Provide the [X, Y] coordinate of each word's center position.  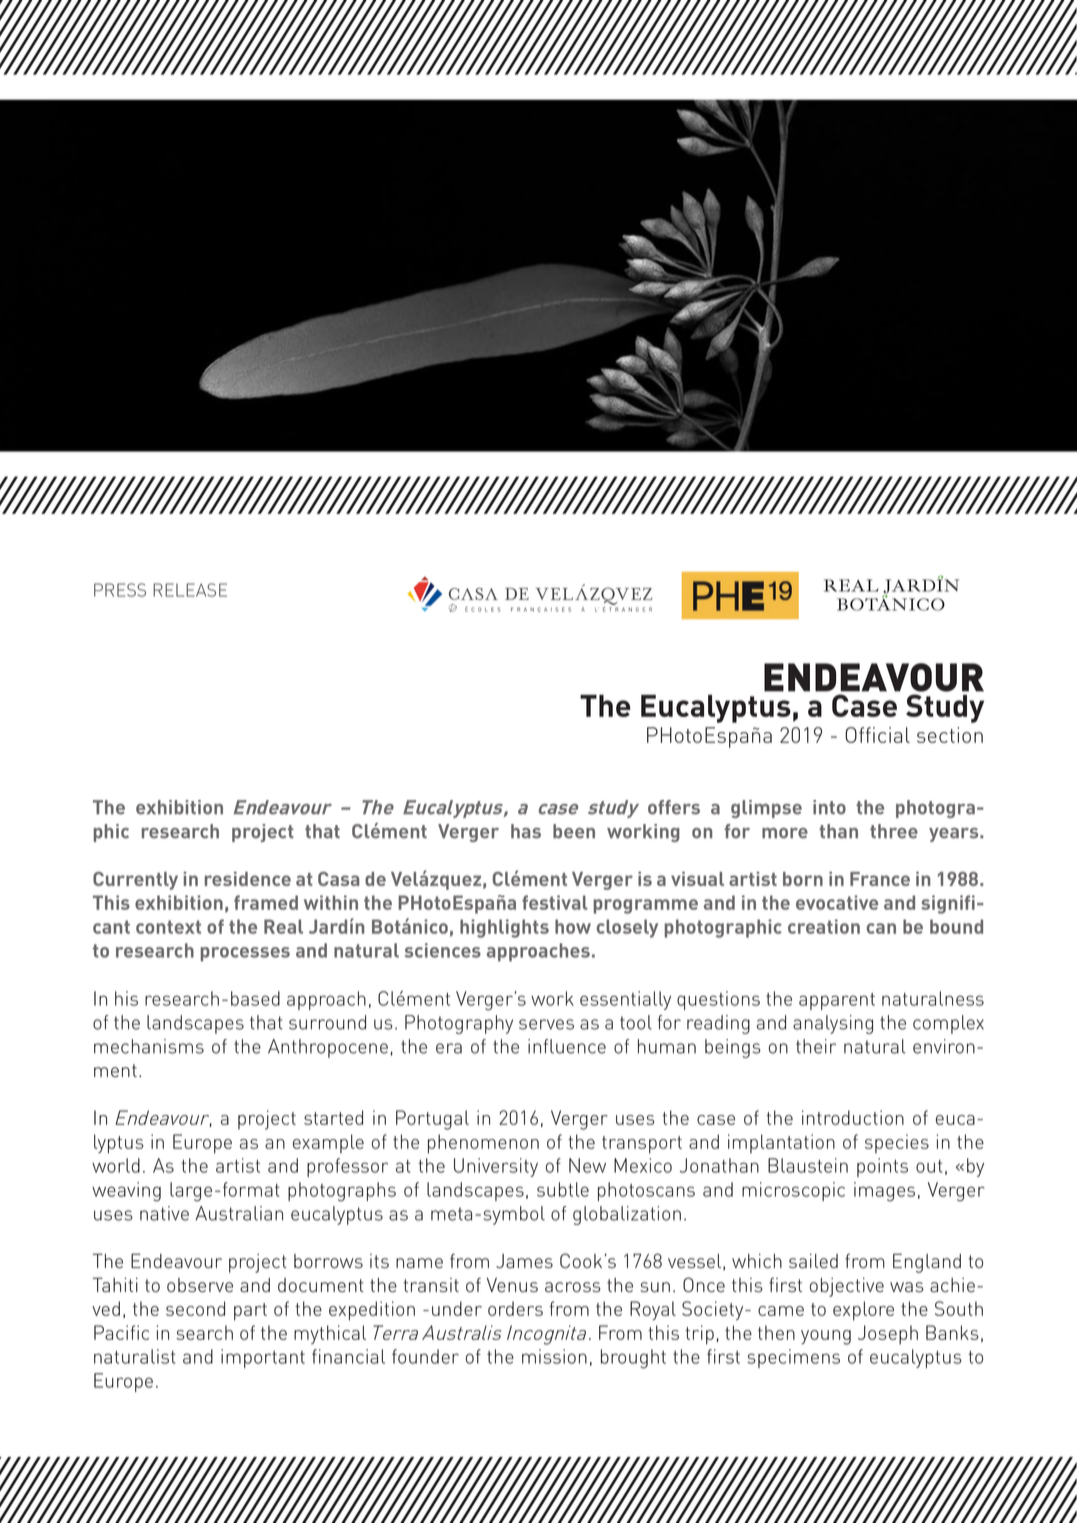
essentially [625, 1000]
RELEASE [190, 590]
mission [554, 1356]
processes [245, 954]
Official [877, 735]
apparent [837, 1001]
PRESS [120, 590]
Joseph [888, 1335]
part [250, 1312]
